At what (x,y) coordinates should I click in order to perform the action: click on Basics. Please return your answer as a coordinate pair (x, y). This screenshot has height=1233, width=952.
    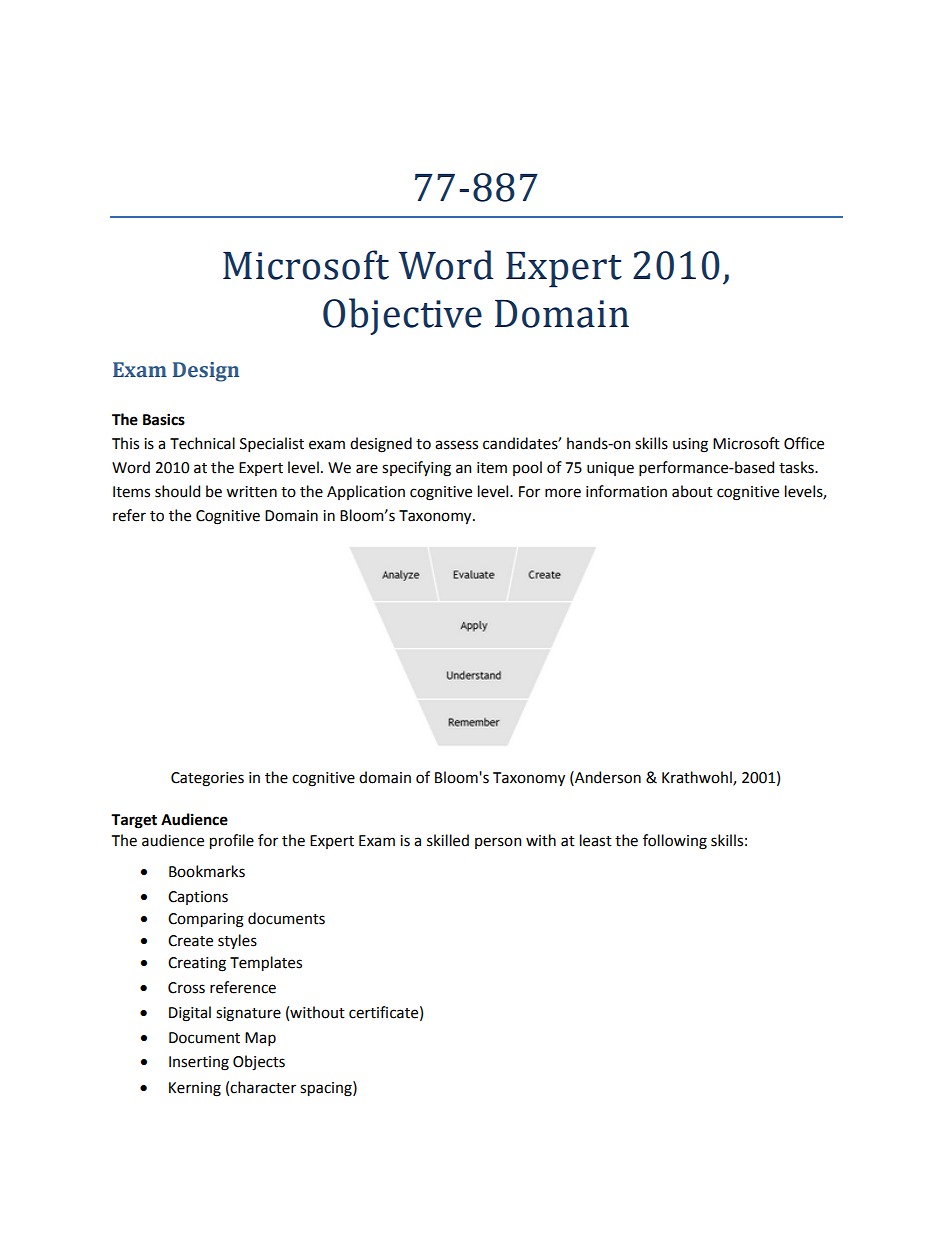
    Looking at the image, I should click on (164, 419).
